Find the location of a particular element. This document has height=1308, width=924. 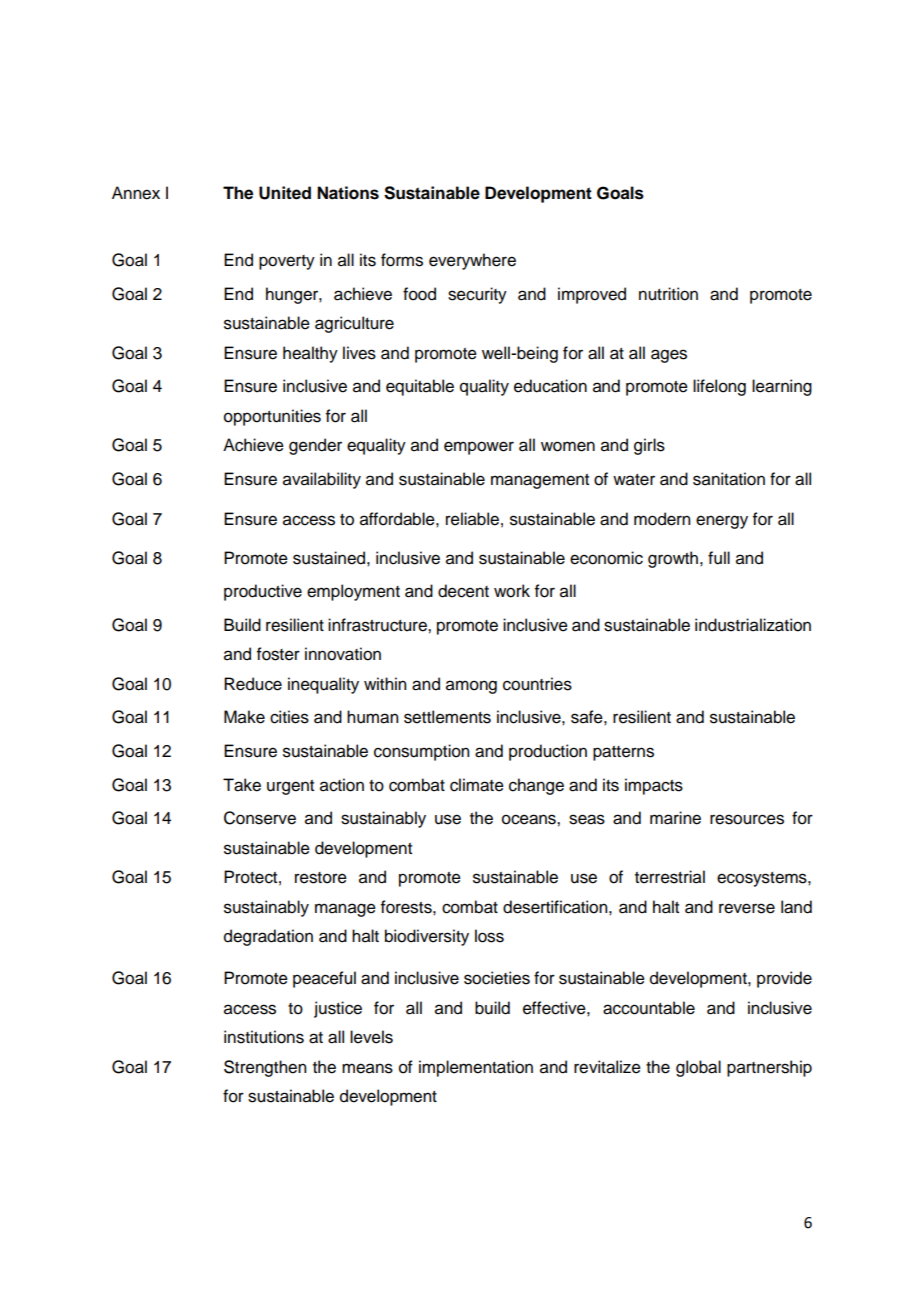

United is located at coordinates (285, 193).
